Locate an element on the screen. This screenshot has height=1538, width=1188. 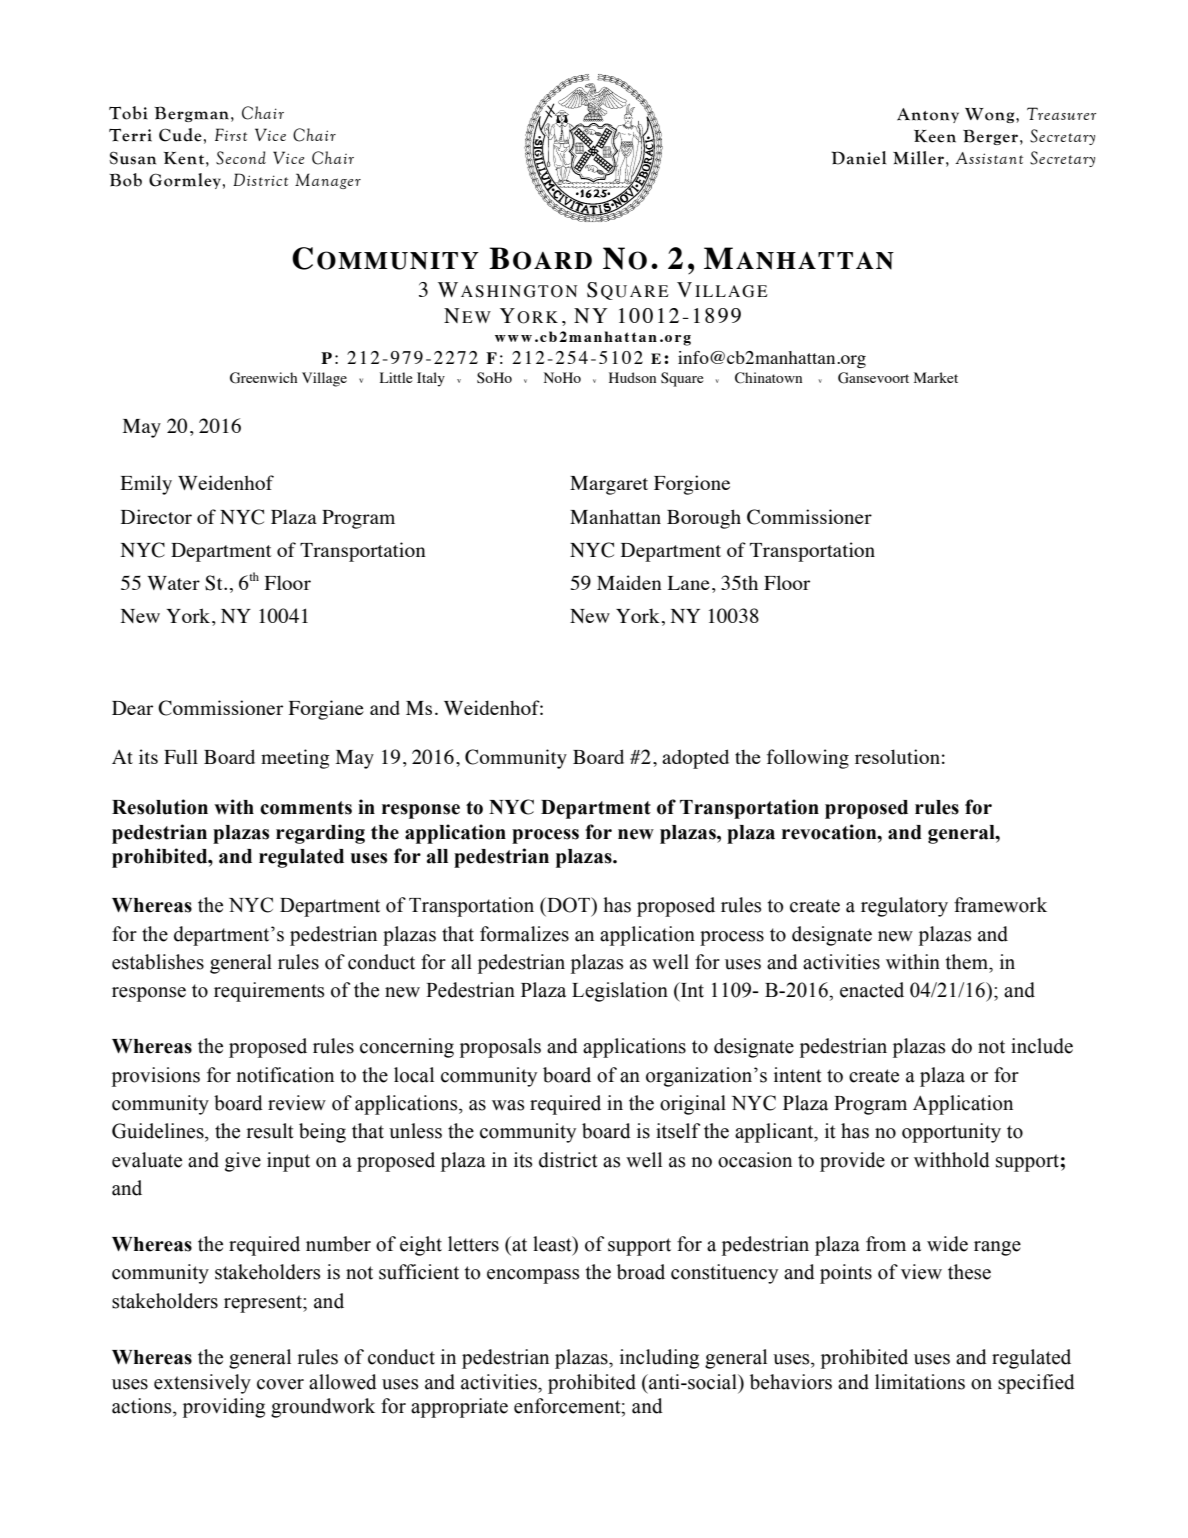
following is located at coordinates (808, 759).
